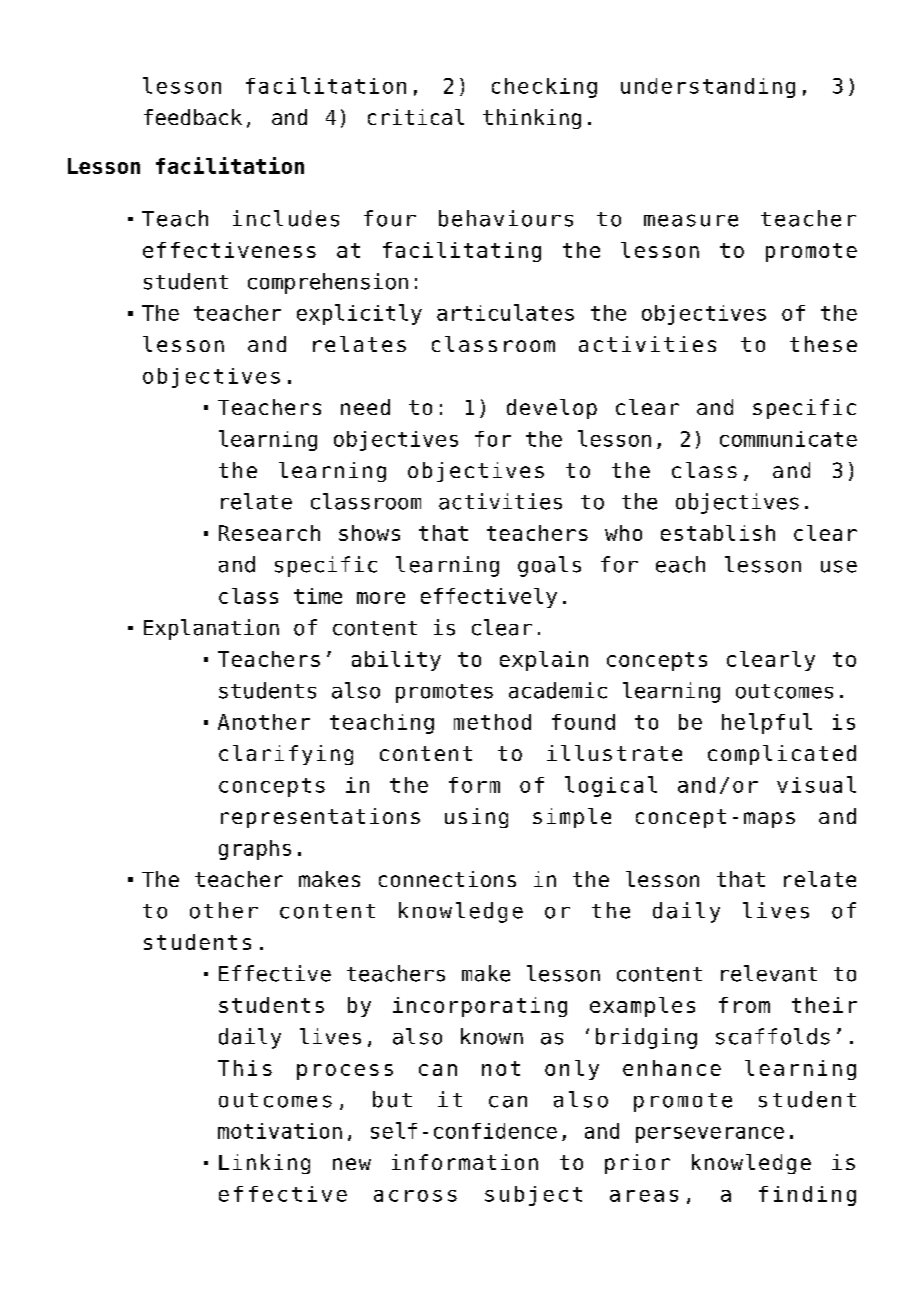  Describe the element at coordinates (544, 661) in the document. I see `explain` at that location.
